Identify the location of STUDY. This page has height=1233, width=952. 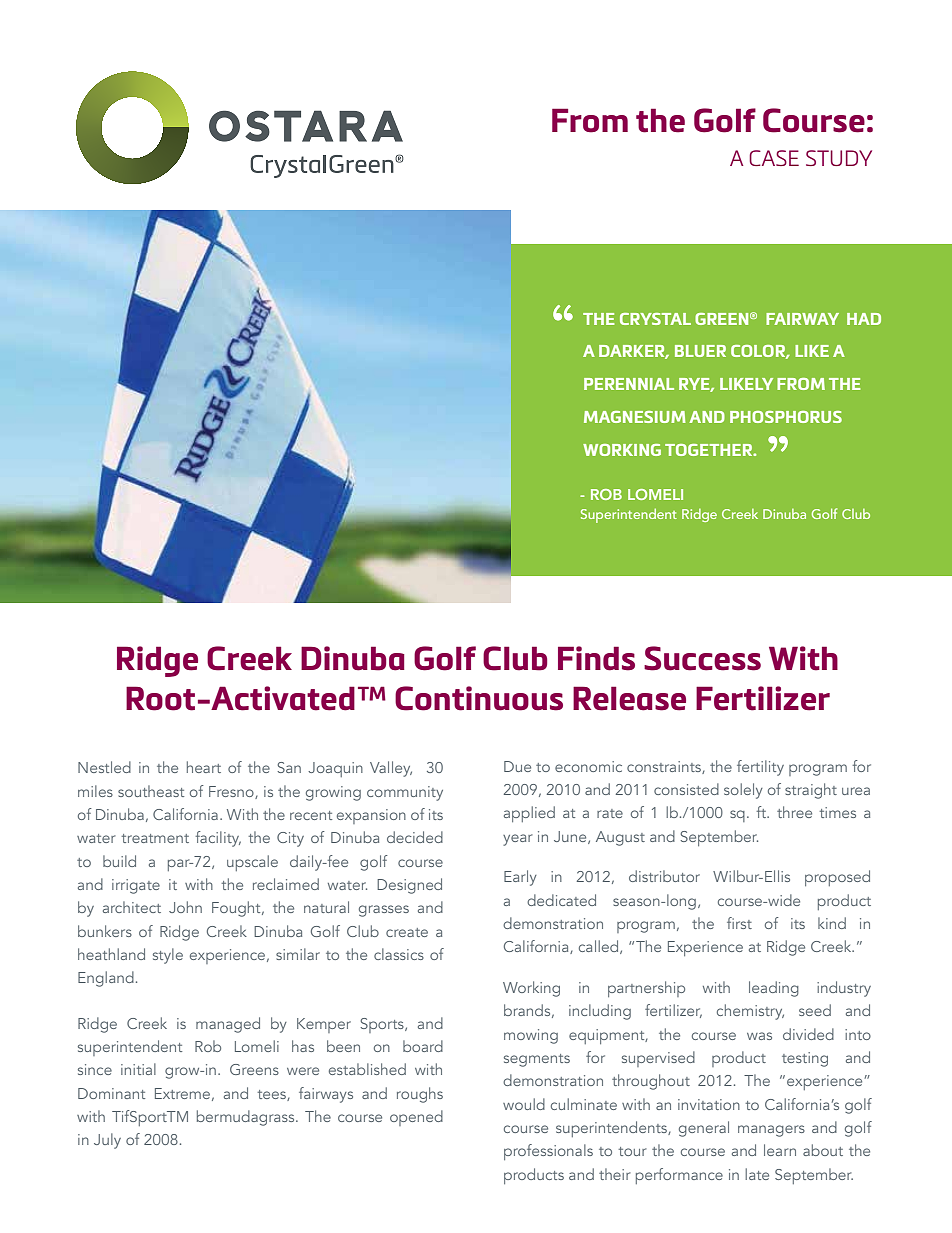
(839, 158).
